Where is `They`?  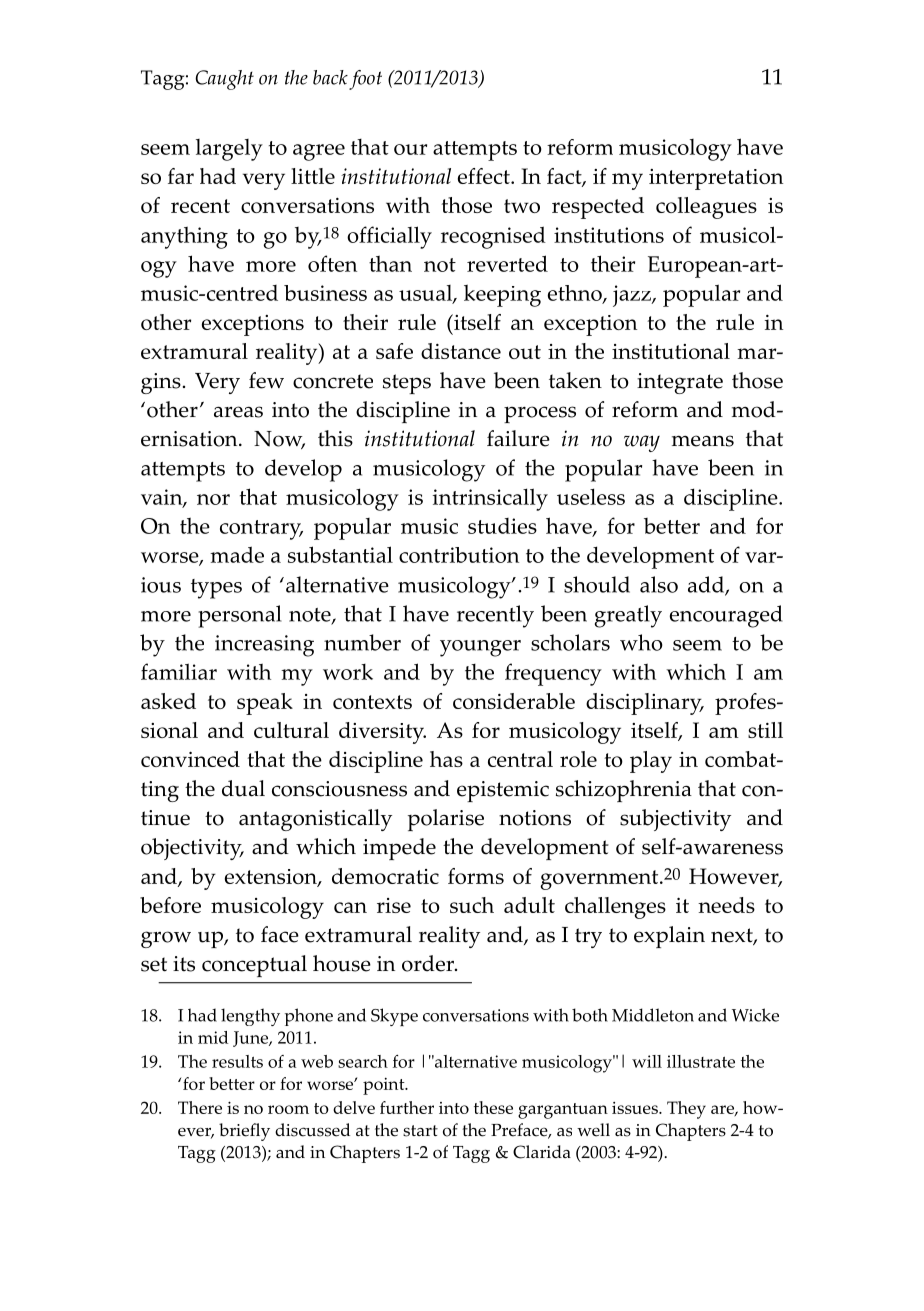 They is located at coordinates (686, 1110).
